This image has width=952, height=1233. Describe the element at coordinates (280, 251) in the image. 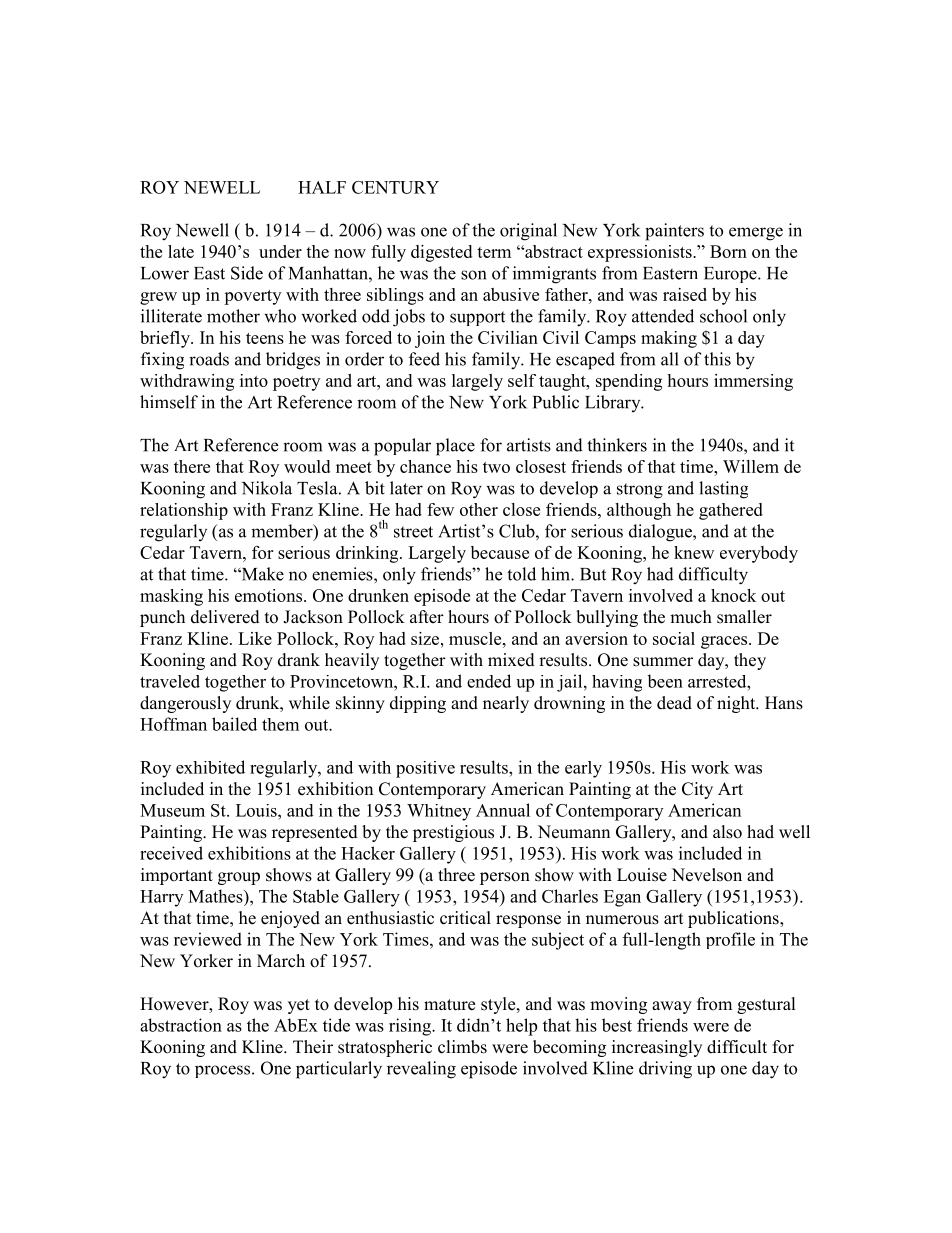

I see `under` at that location.
